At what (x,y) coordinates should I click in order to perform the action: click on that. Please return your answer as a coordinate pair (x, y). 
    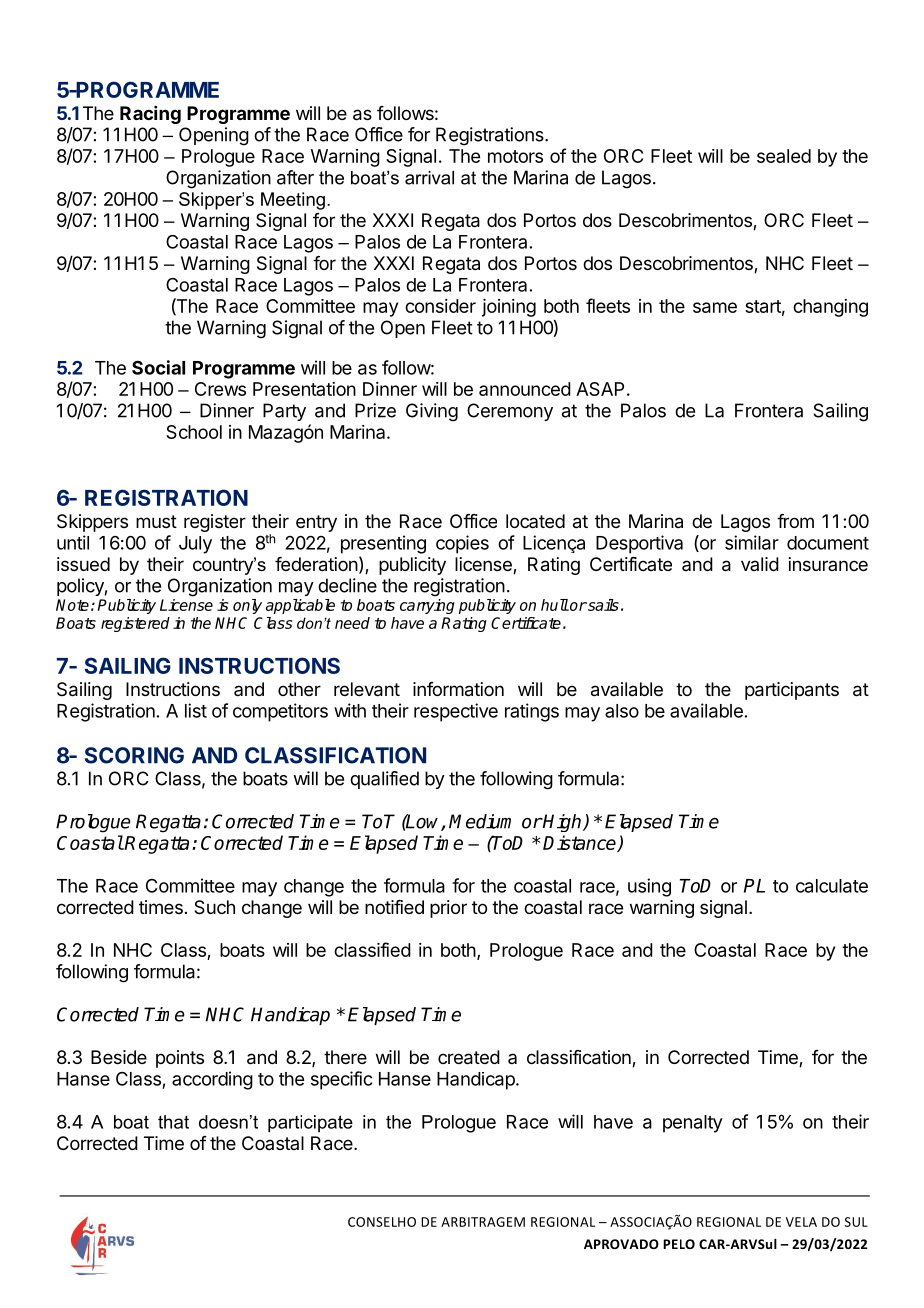
    Looking at the image, I should click on (173, 1122).
